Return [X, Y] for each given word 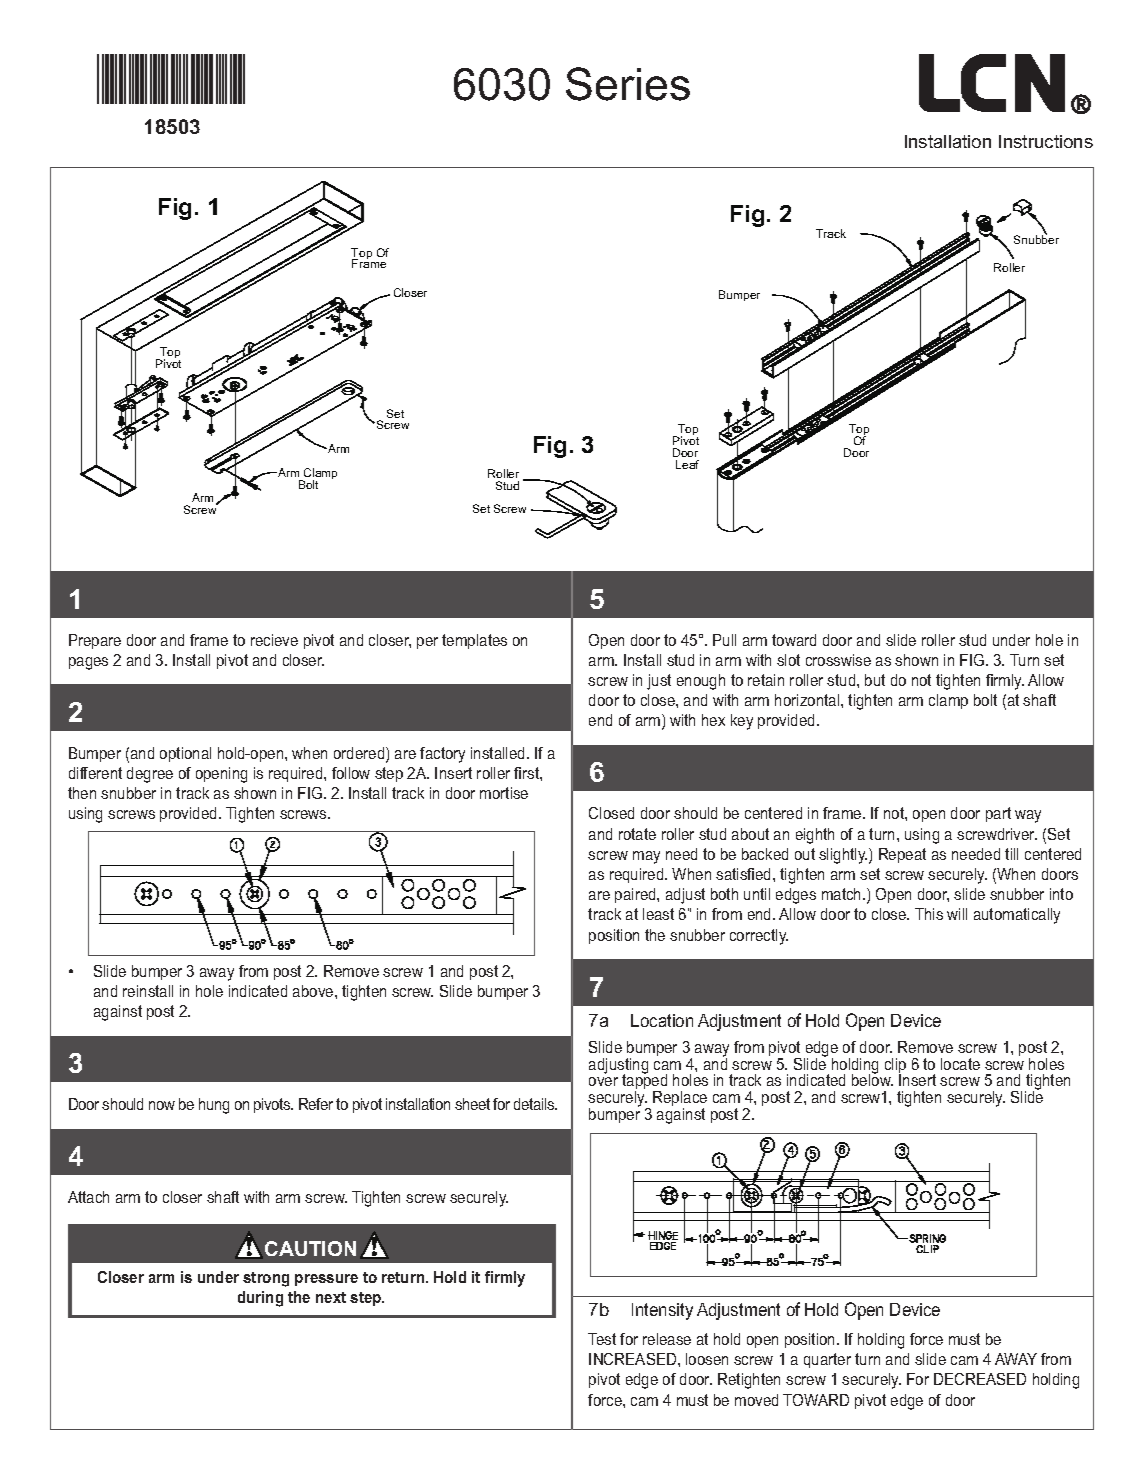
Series [628, 84]
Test [602, 1339]
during [260, 1299]
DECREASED [980, 1379]
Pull [724, 640]
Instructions [1046, 141]
